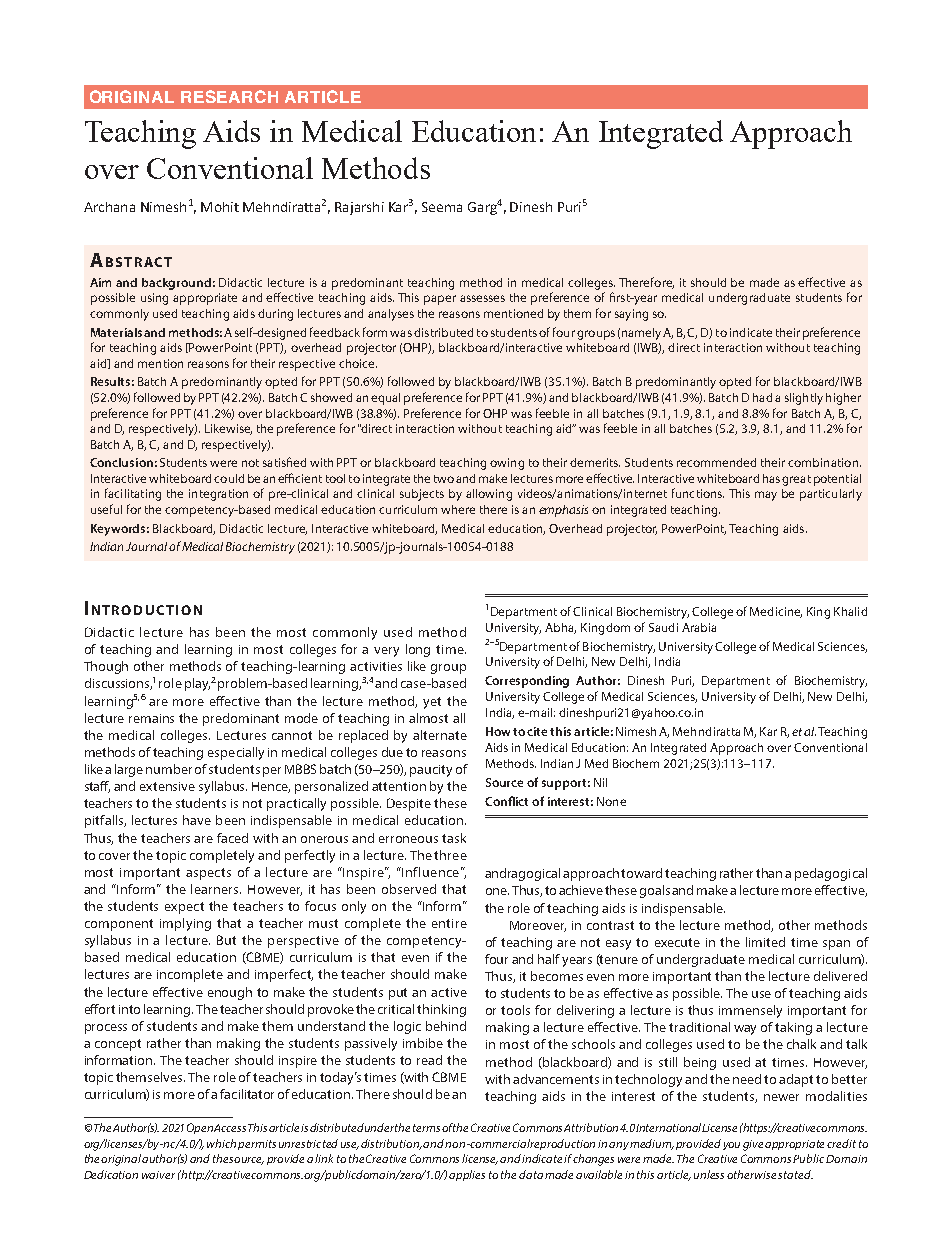 The height and width of the screenshot is (1233, 952). I want to click on RESEARCH, so click(229, 96).
